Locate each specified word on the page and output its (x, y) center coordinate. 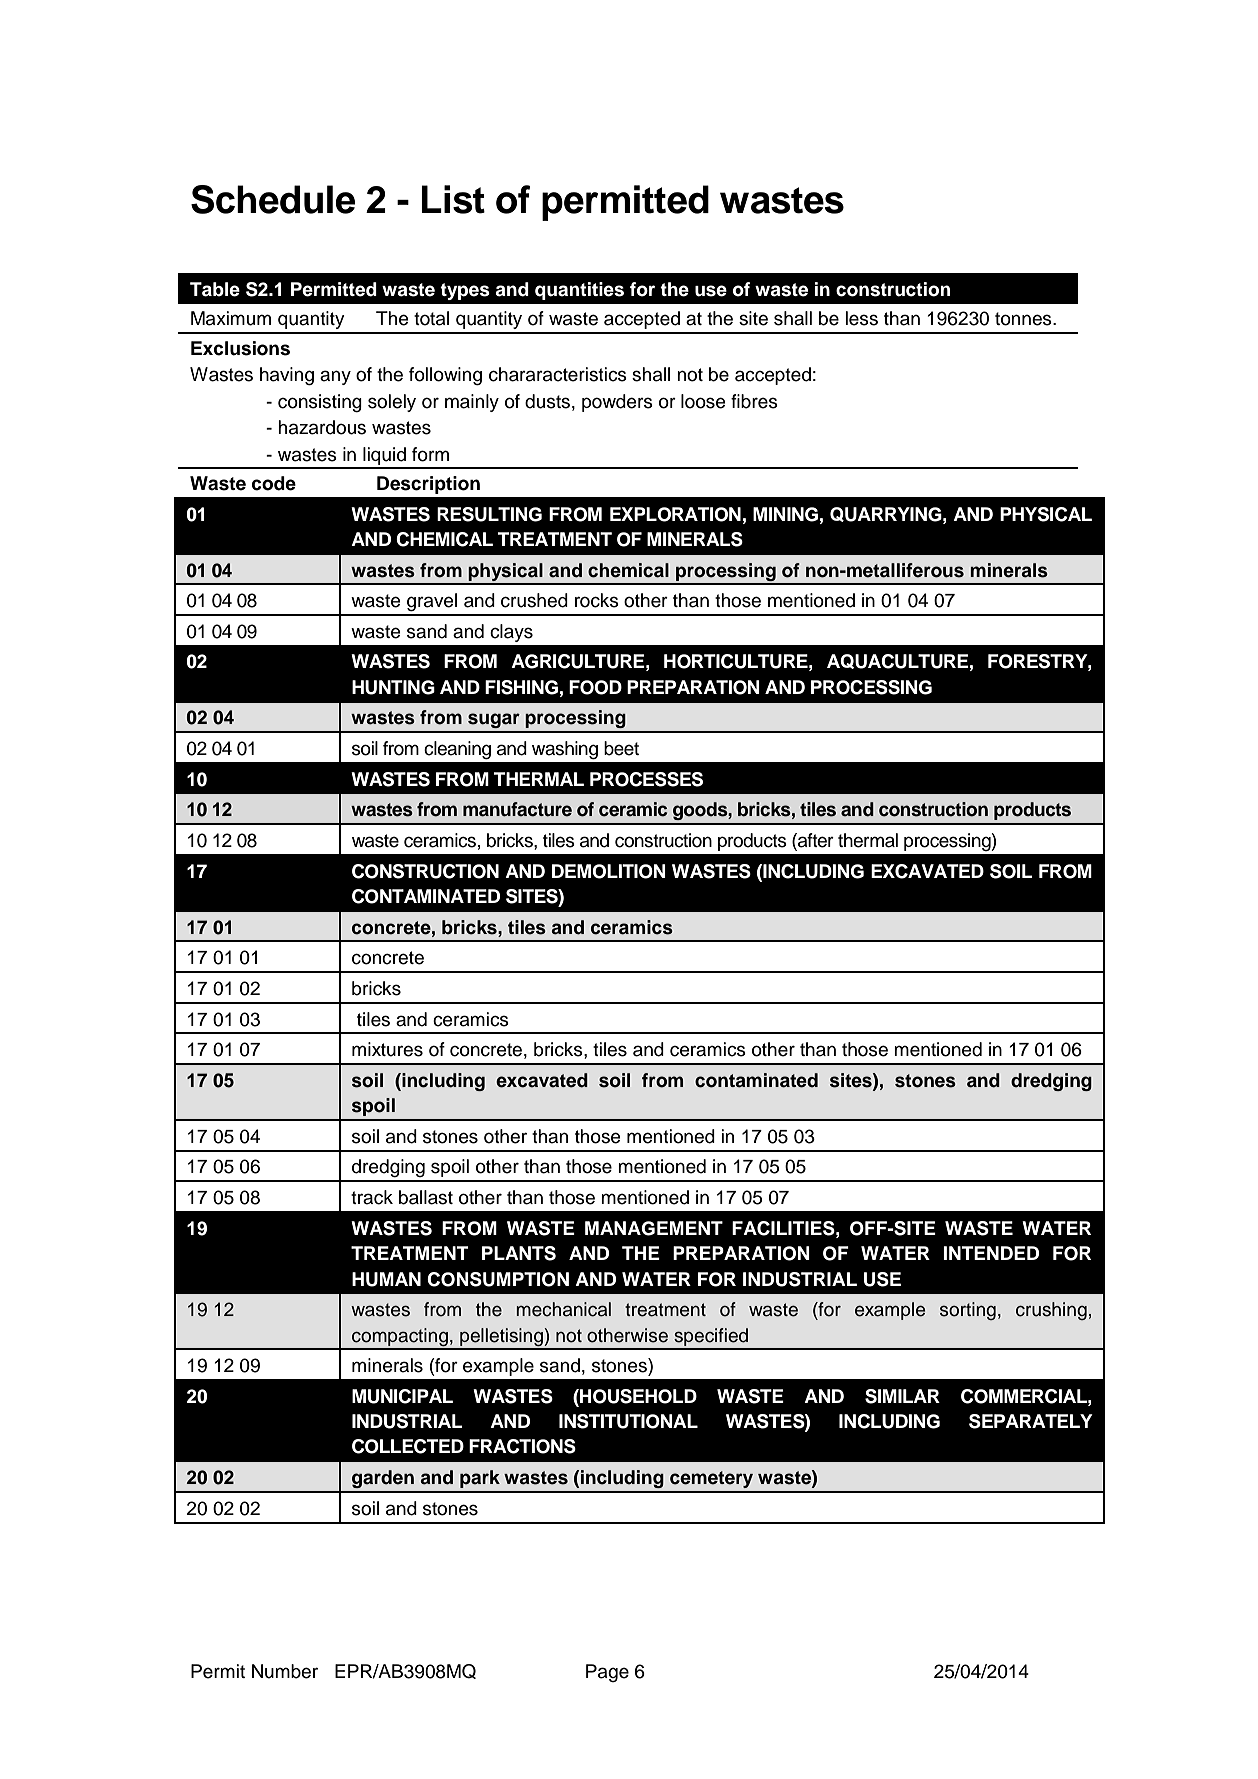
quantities (579, 291)
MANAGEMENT (654, 1228)
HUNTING (393, 687)
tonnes (1024, 319)
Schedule (273, 199)
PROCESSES (646, 779)
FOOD (595, 687)
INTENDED (991, 1253)
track (372, 1197)
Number (285, 1671)
